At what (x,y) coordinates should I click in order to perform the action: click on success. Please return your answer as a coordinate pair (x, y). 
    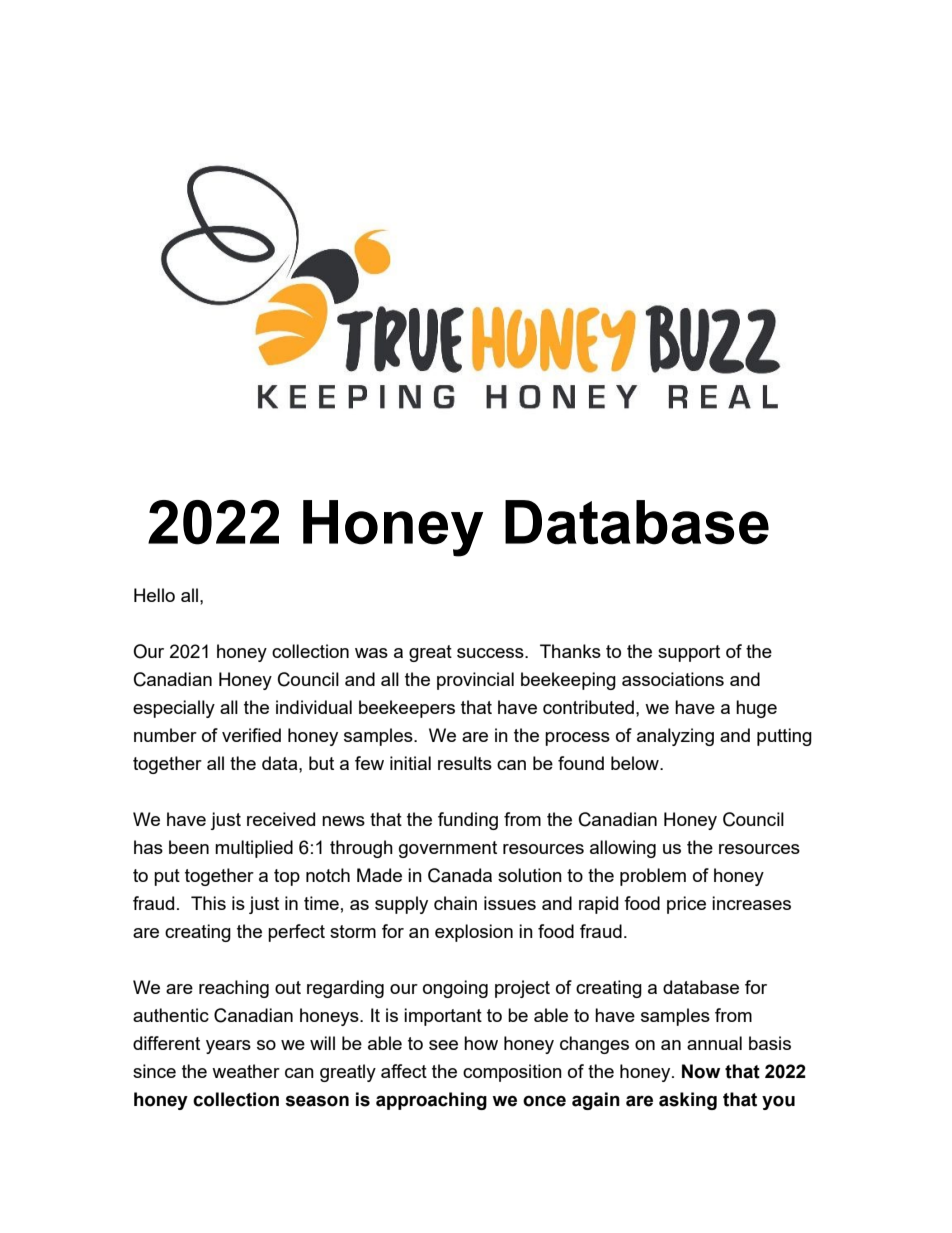
    Looking at the image, I should click on (491, 653).
